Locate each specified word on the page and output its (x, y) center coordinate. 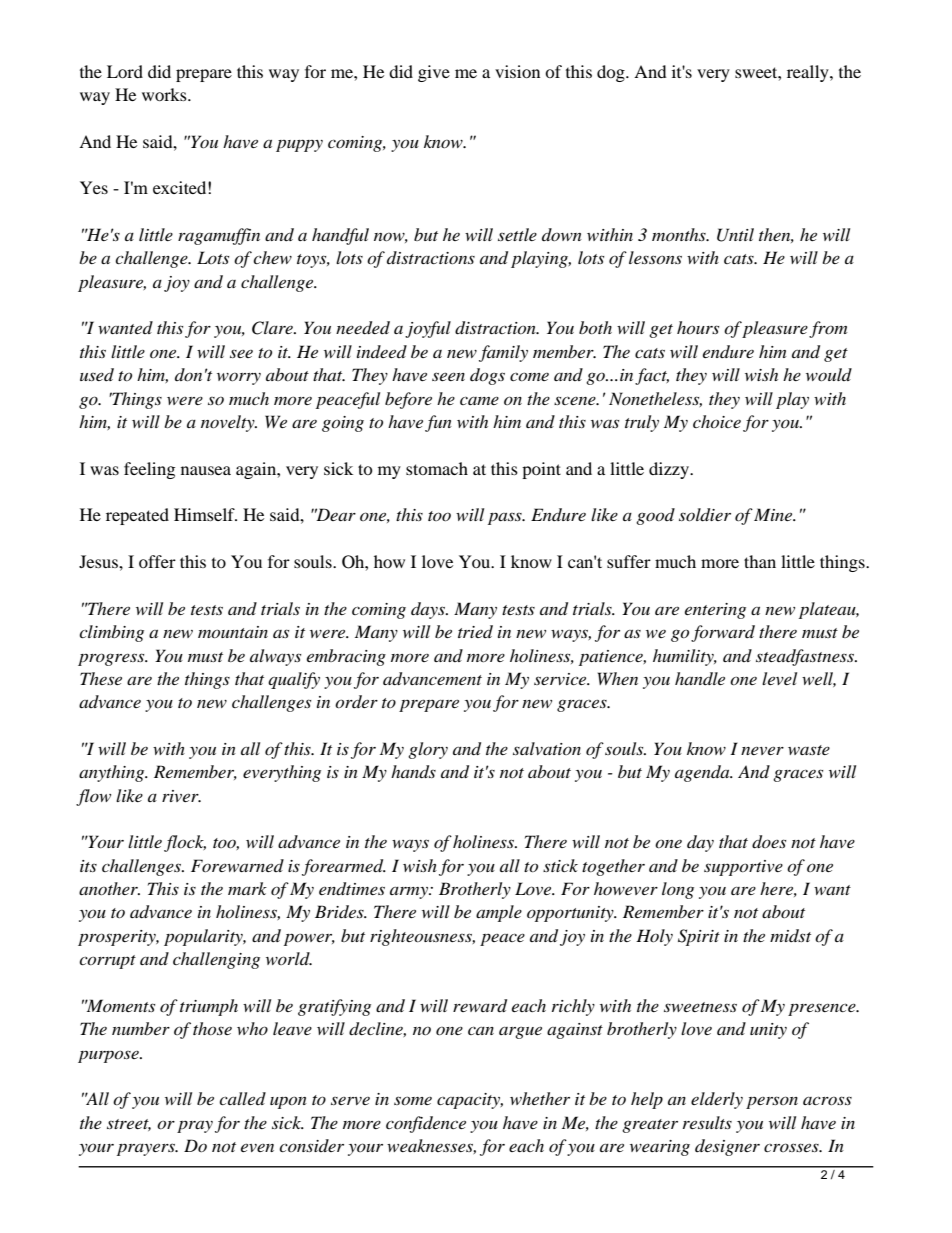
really (809, 73)
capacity (470, 1101)
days (429, 610)
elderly (717, 1100)
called (242, 1098)
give (434, 73)
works (165, 94)
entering (715, 611)
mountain (233, 632)
